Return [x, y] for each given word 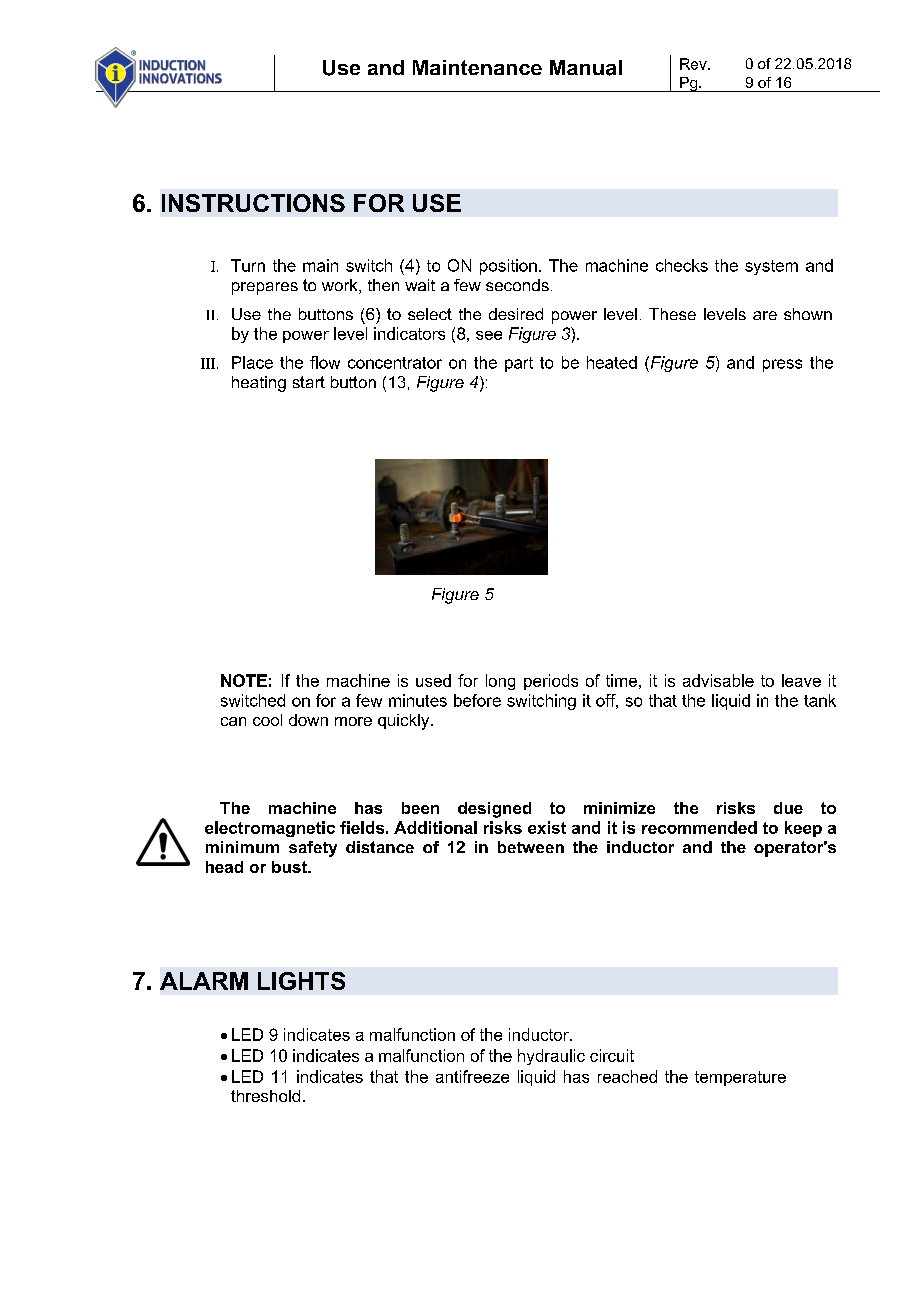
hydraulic [551, 1057]
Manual [586, 68]
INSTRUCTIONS [253, 203]
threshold [265, 1096]
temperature [740, 1078]
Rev [694, 64]
